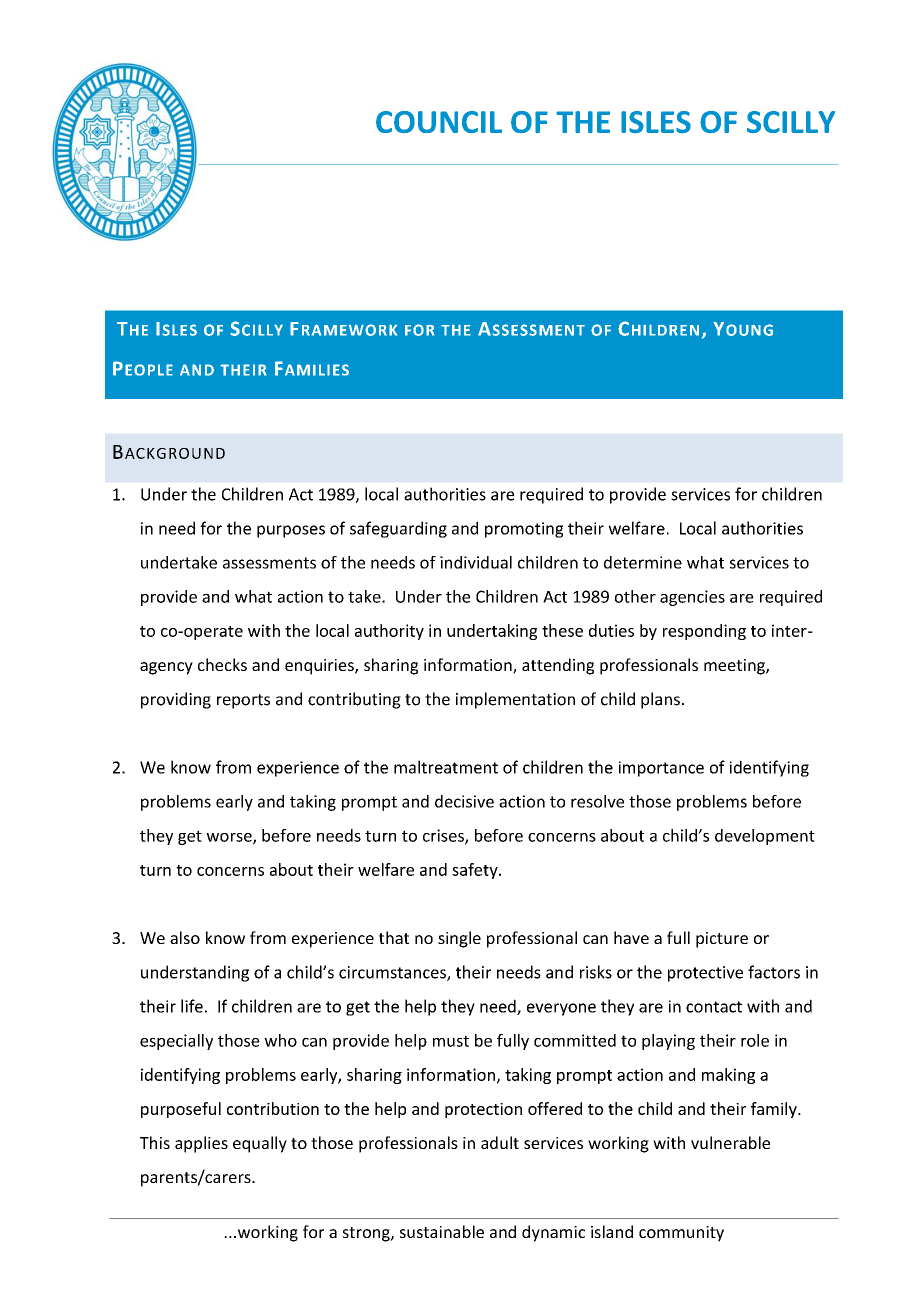 This screenshot has width=924, height=1308. I want to click on COUNCIL, so click(439, 122).
